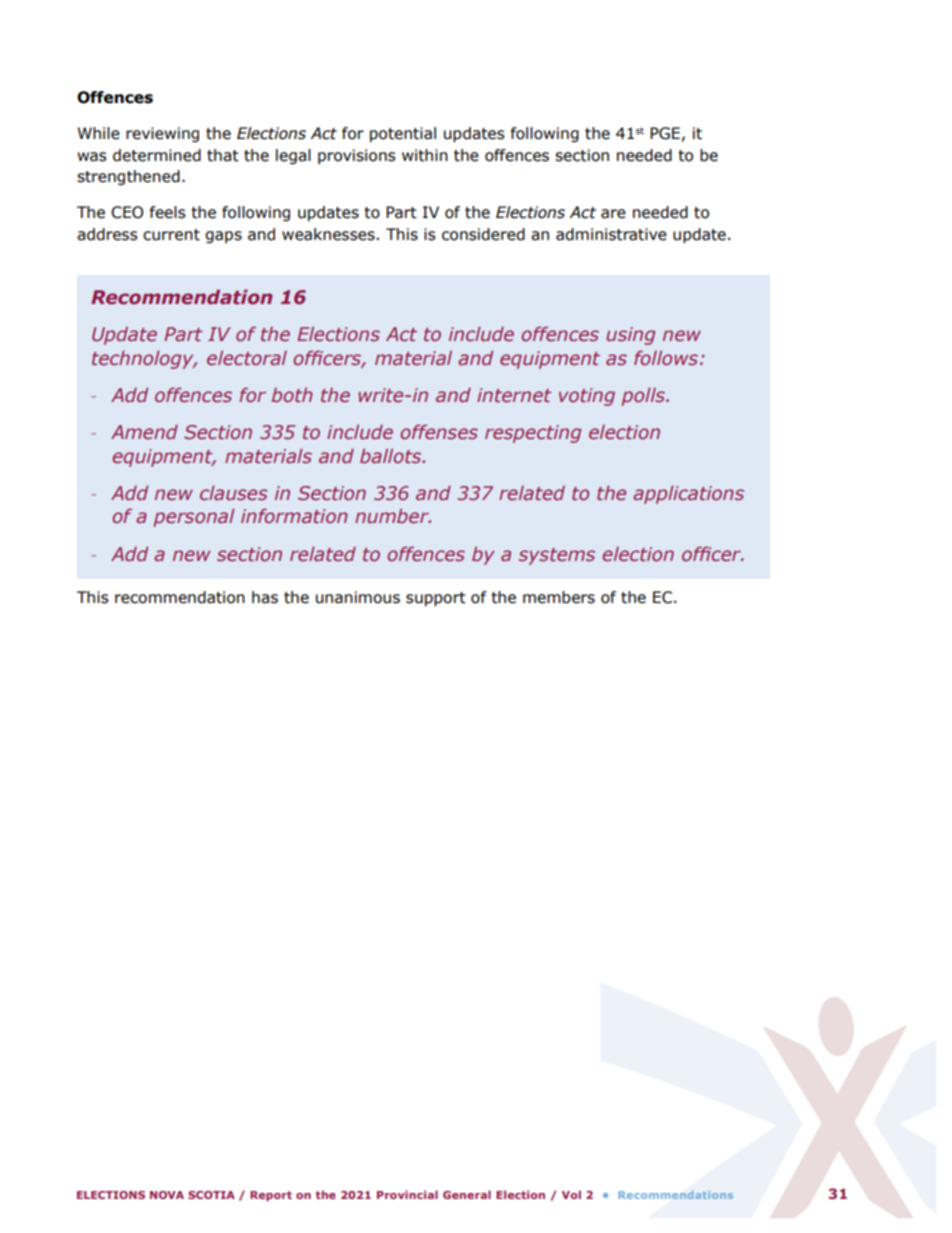  Describe the element at coordinates (167, 1195) in the image. I see `NOVA` at that location.
